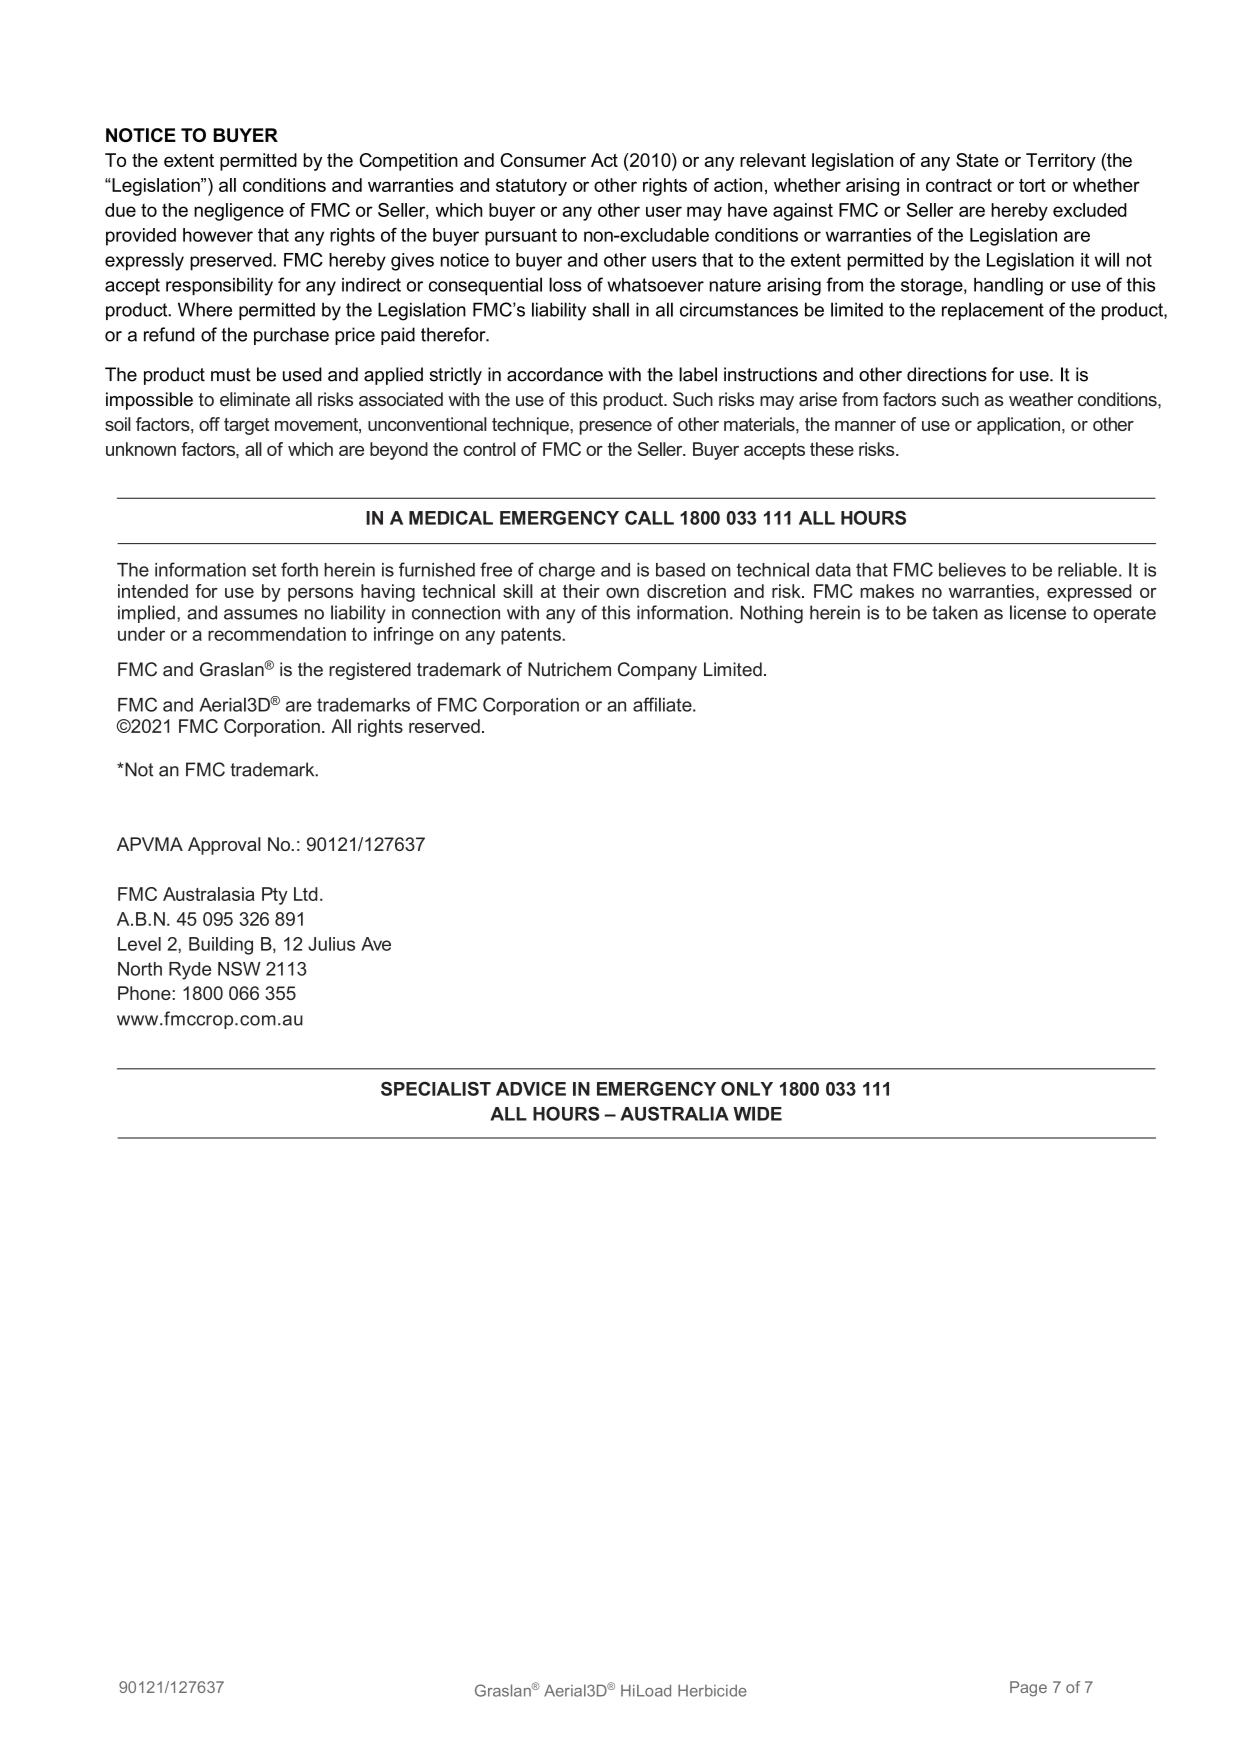  I want to click on Company, so click(657, 671).
